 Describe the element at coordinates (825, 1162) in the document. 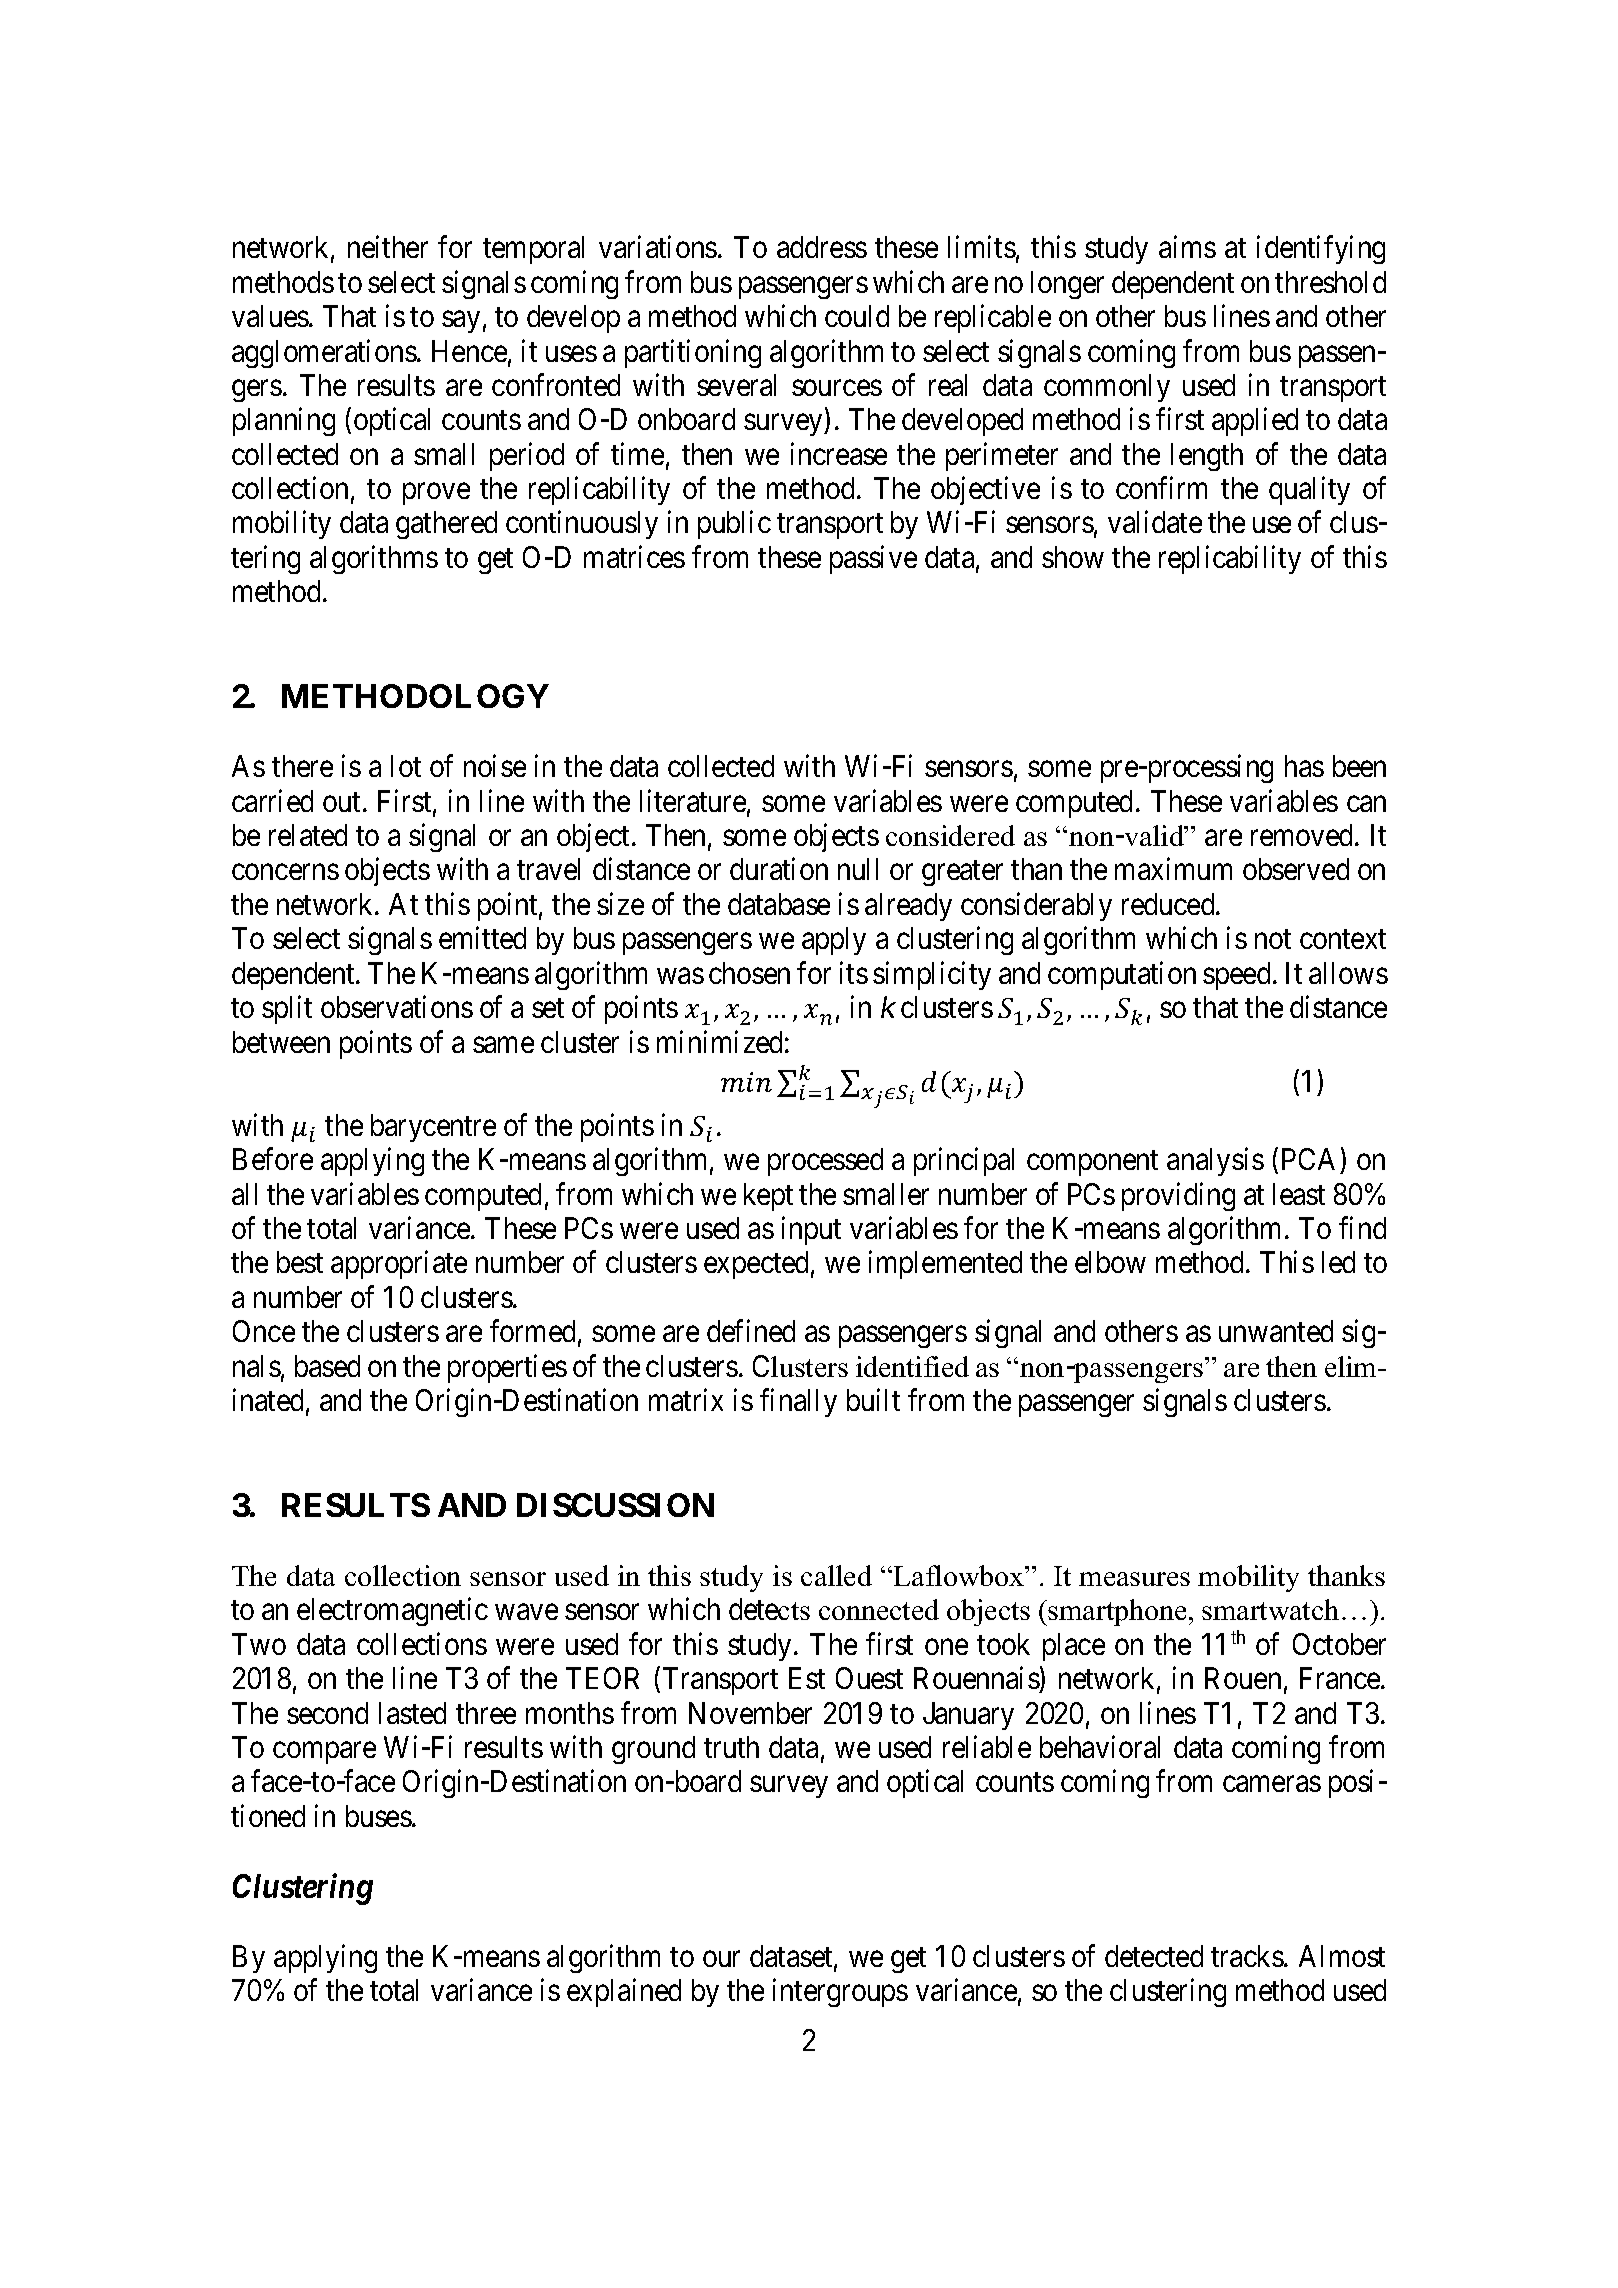

I see `processed` at that location.
